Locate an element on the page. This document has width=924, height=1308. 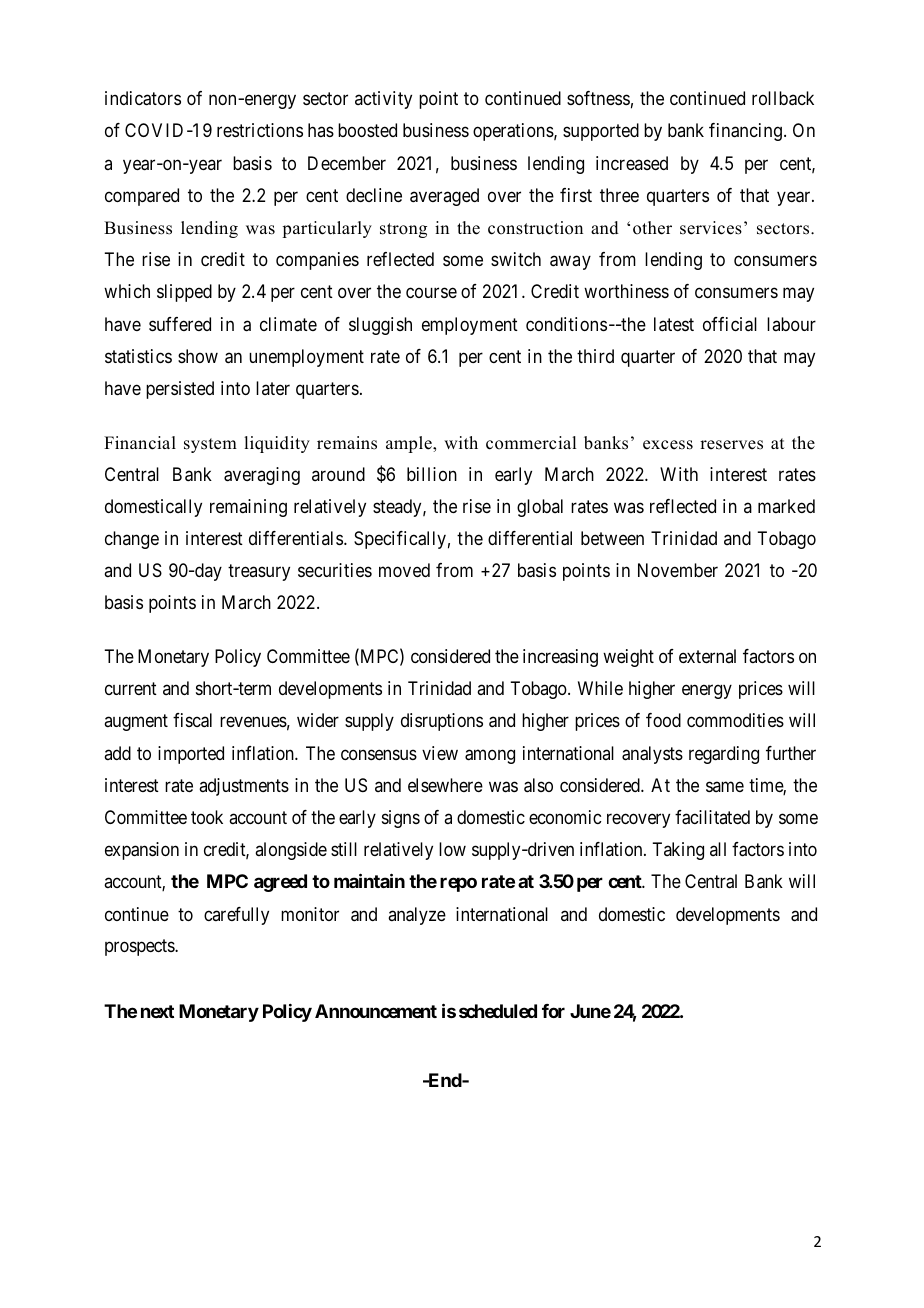
elsewhere is located at coordinates (445, 785).
